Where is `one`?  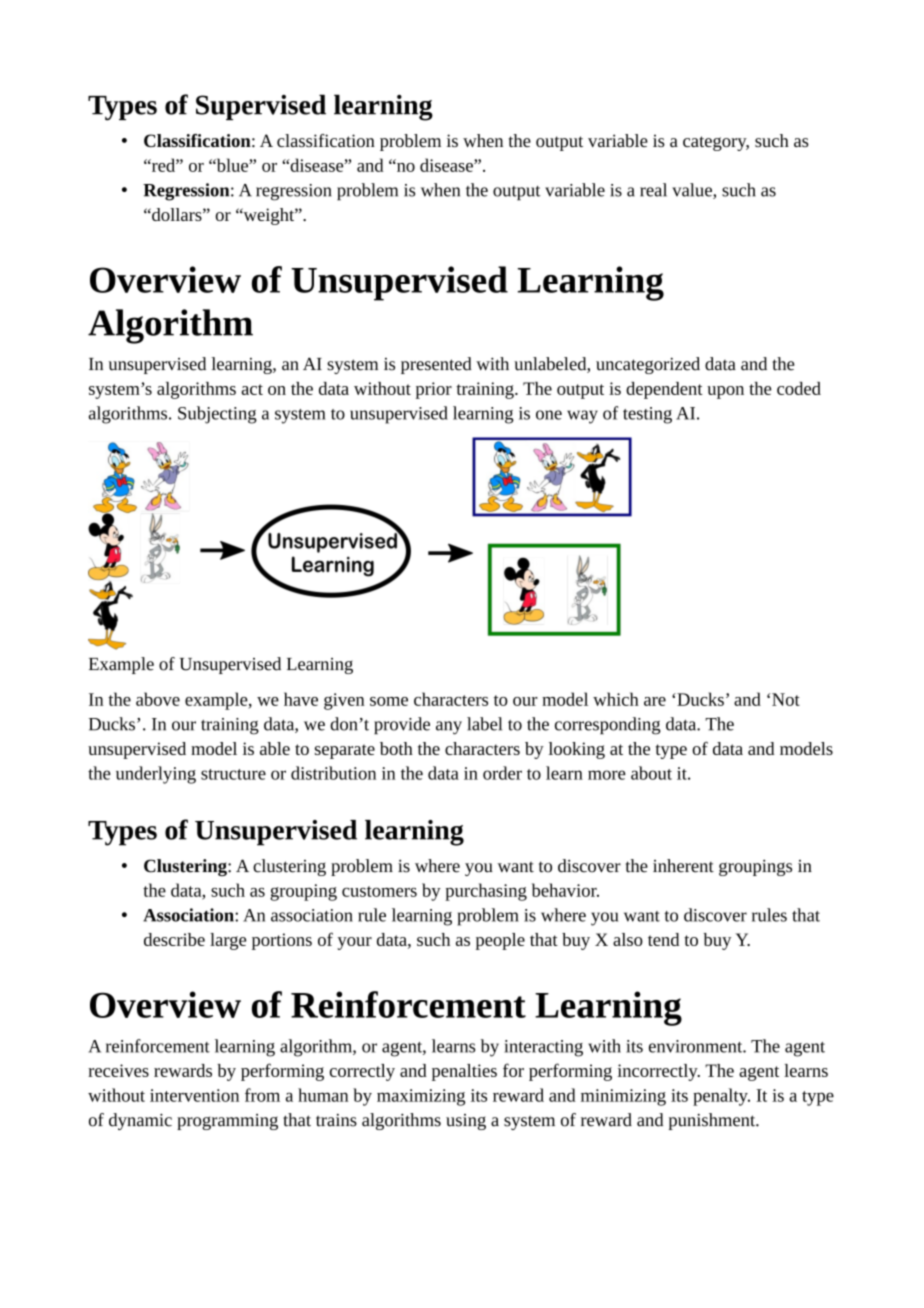 one is located at coordinates (549, 415).
